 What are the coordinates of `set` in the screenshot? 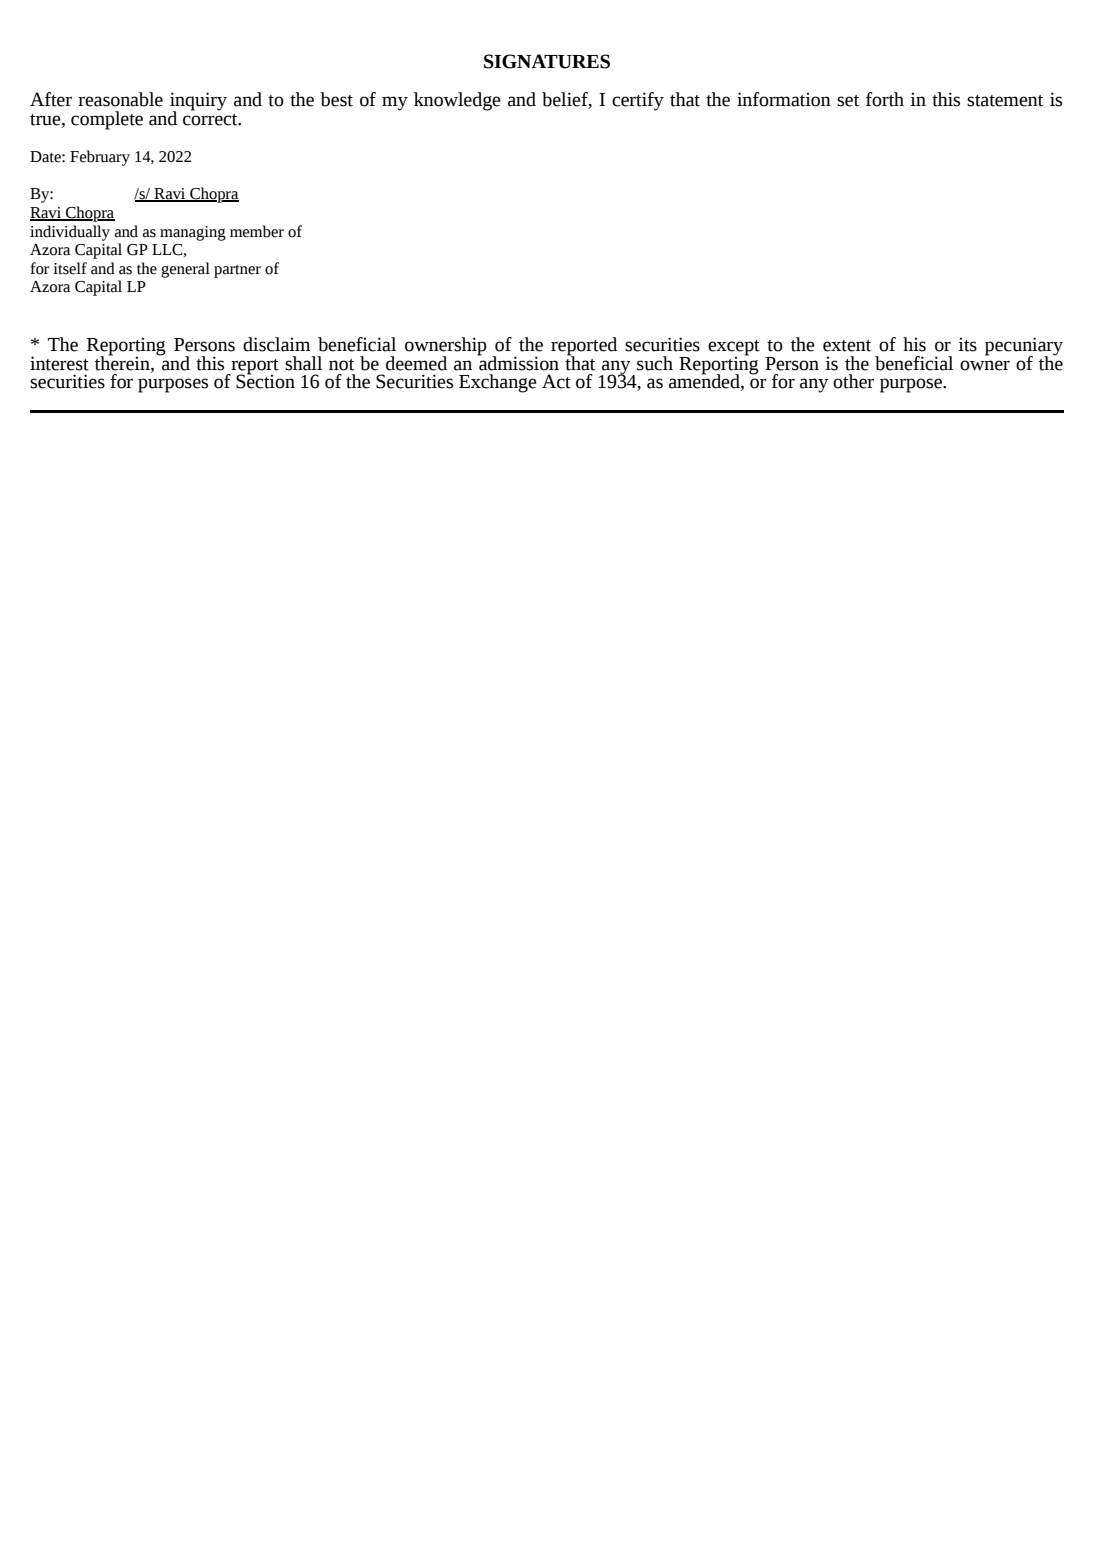 It's located at (848, 101).
